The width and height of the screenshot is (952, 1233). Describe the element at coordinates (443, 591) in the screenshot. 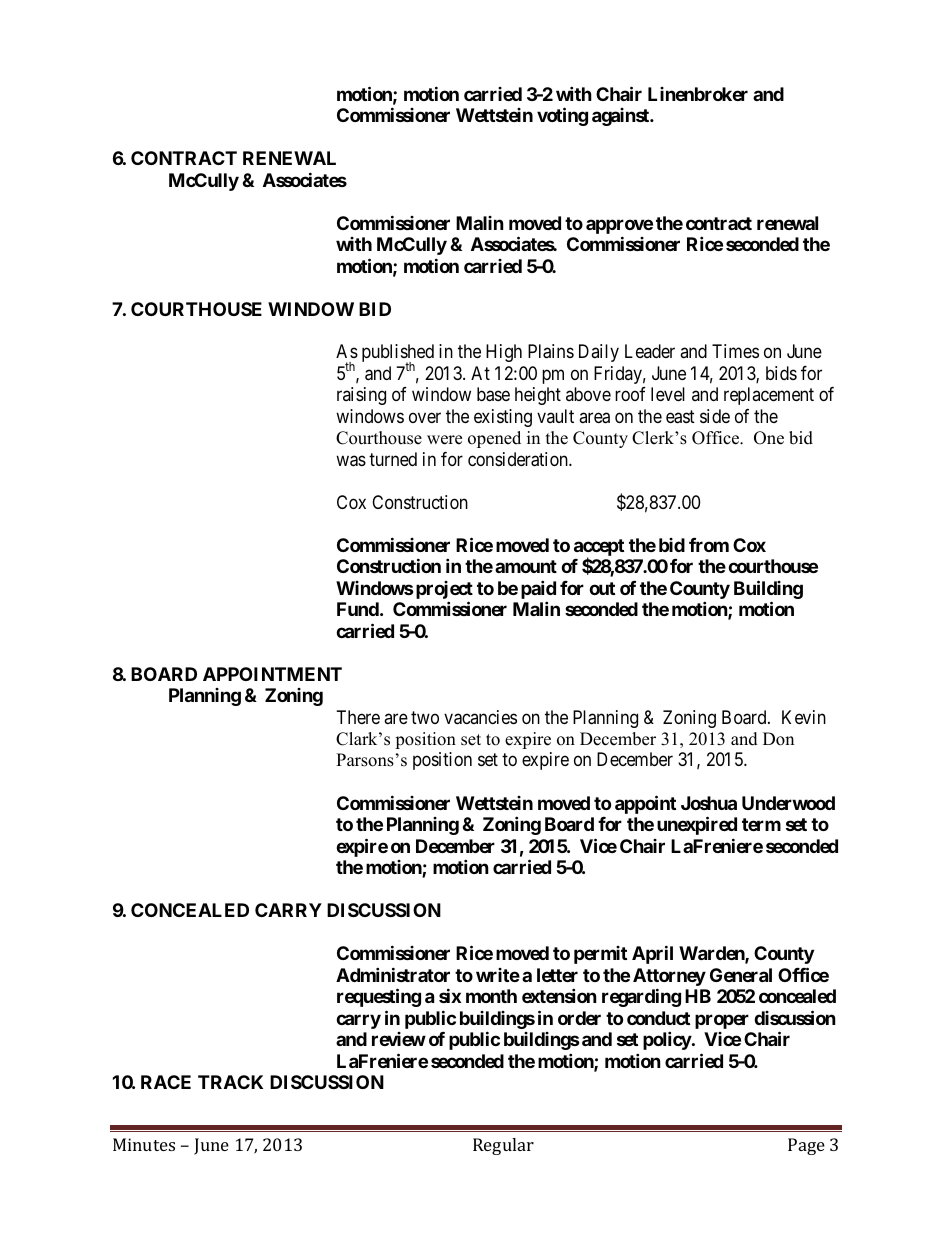

I see `project` at that location.
